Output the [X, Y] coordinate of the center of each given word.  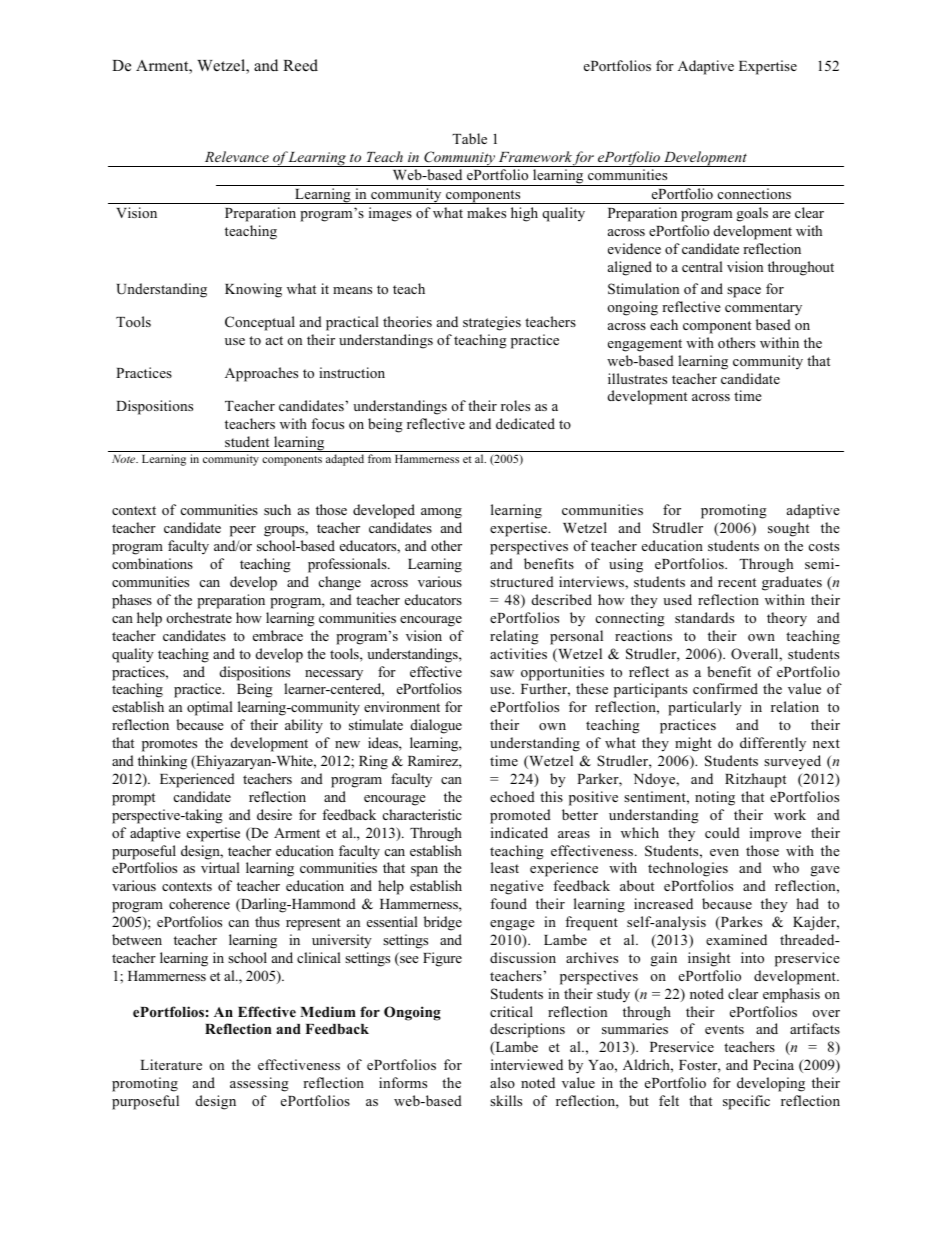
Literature [171, 1064]
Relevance [237, 156]
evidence [634, 248]
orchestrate [199, 617]
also [502, 1082]
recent [737, 582]
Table [469, 138]
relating [514, 637]
